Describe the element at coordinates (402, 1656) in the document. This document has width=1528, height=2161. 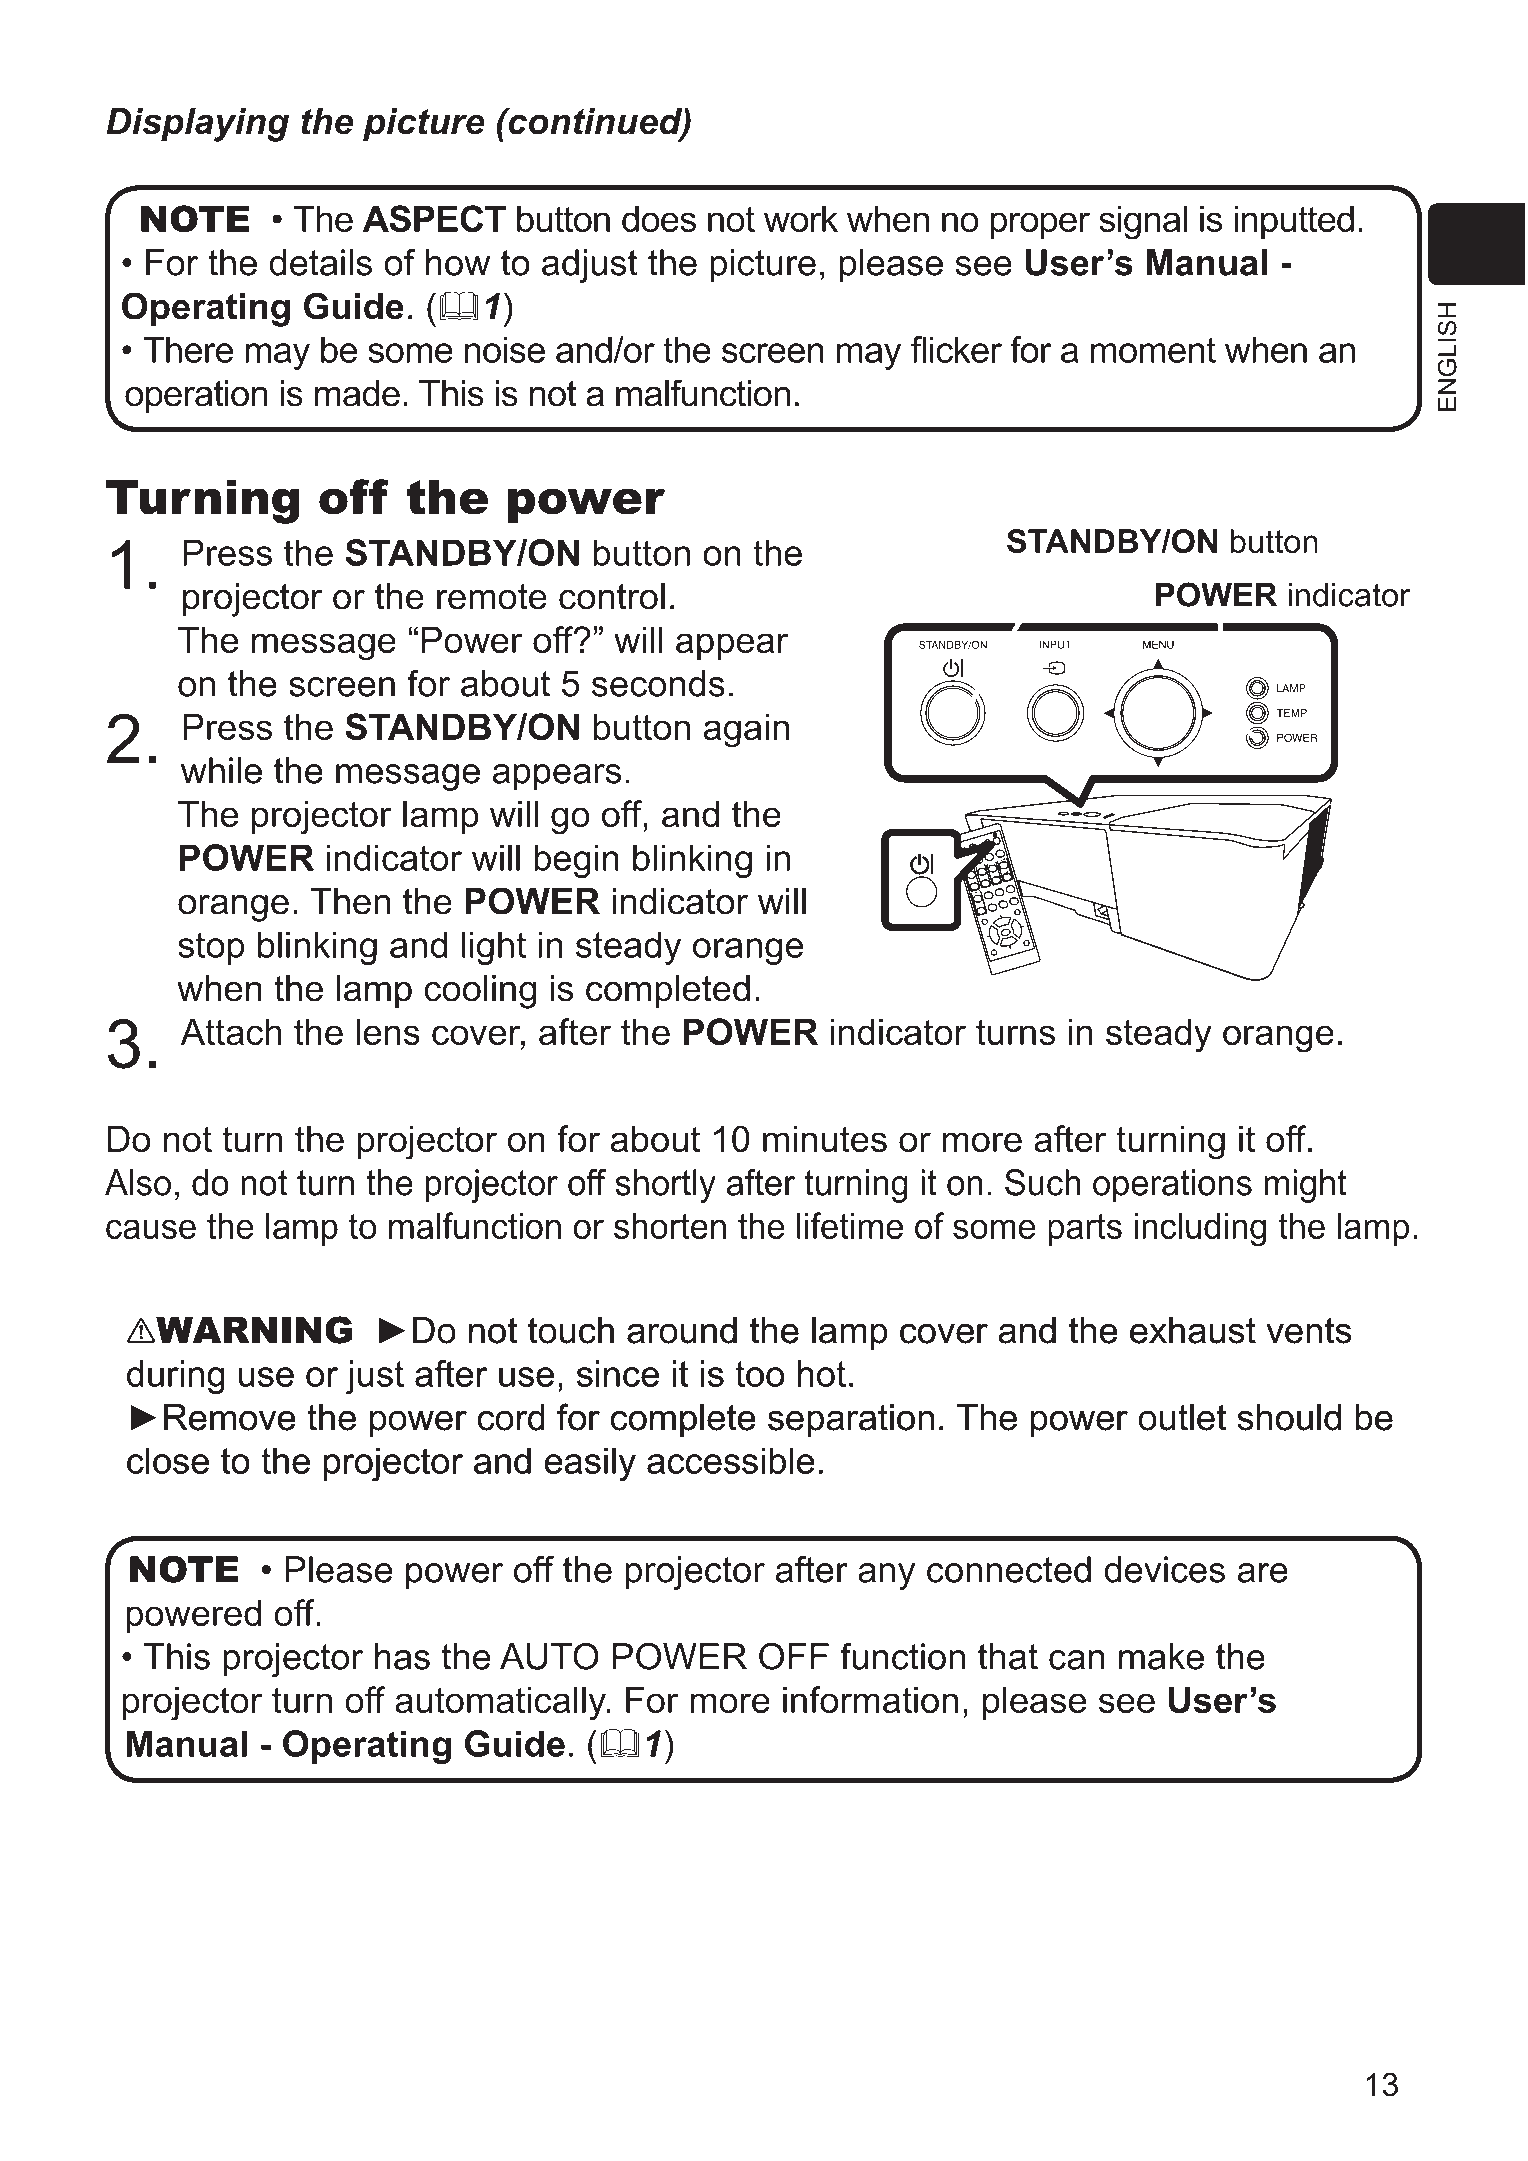
I see `has` at that location.
